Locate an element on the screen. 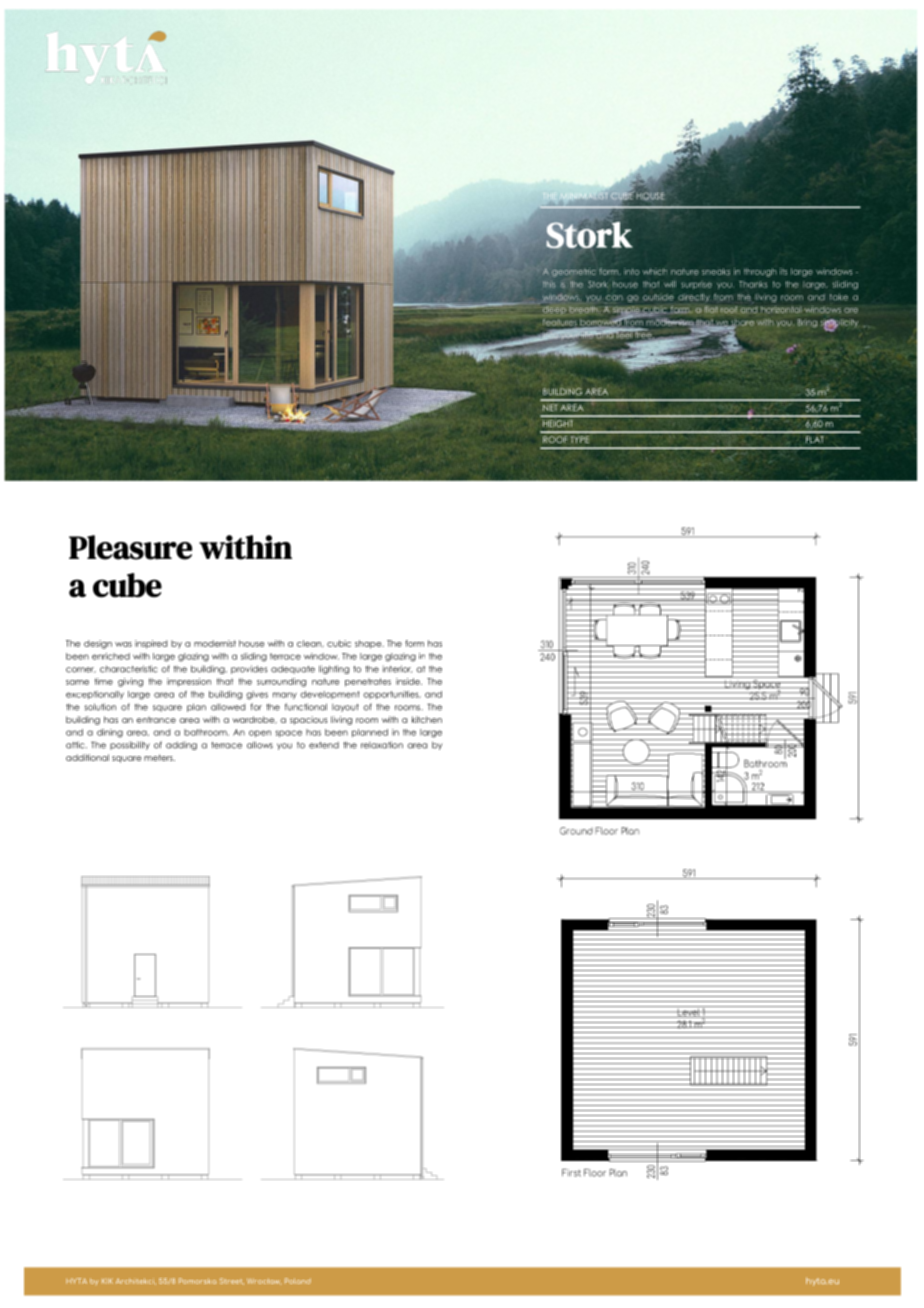 The image size is (924, 1308). kitchen is located at coordinates (427, 719).
